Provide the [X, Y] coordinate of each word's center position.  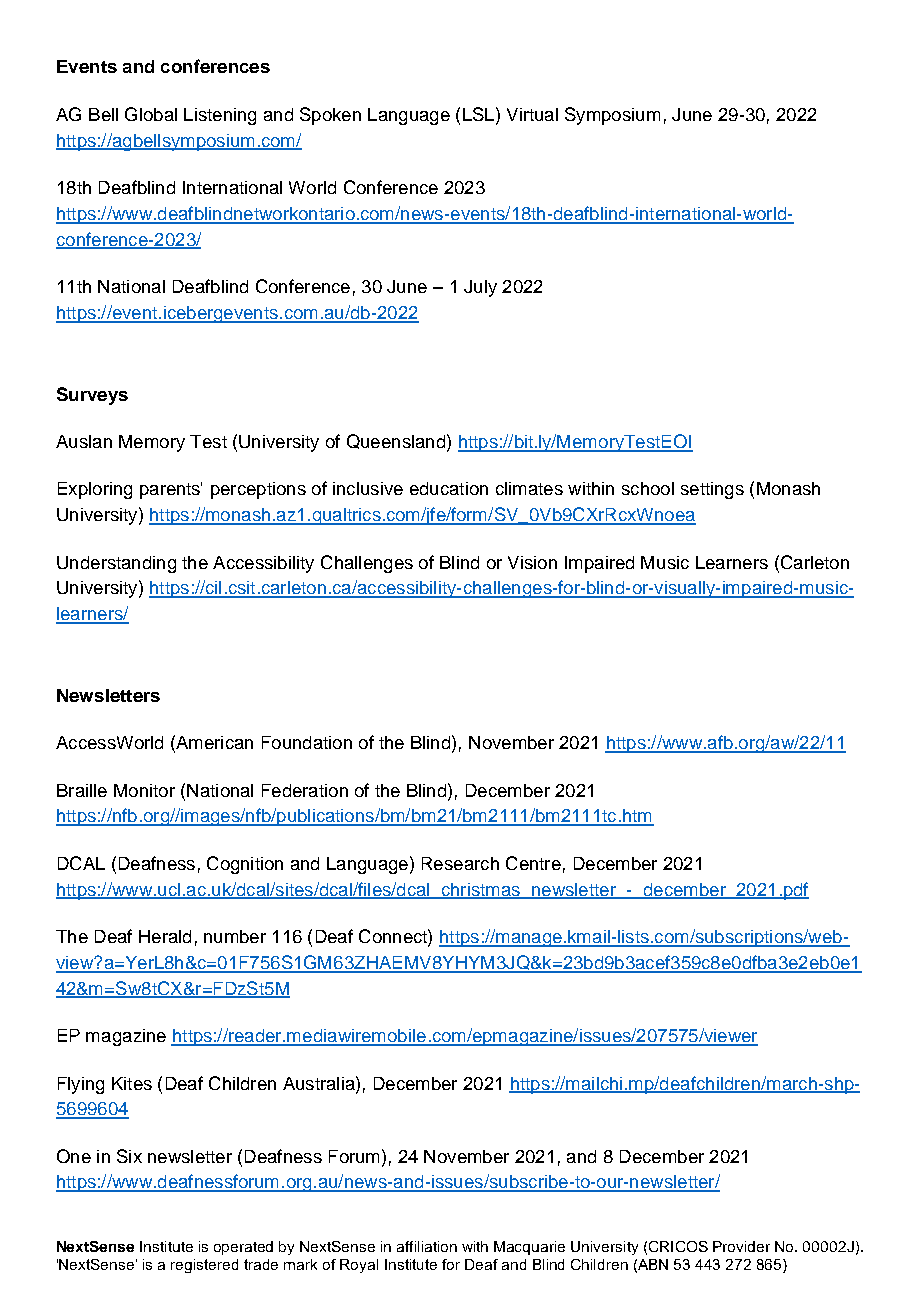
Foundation [307, 742]
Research [460, 863]
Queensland [396, 441]
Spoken [330, 116]
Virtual [532, 114]
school [648, 488]
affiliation [427, 1246]
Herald [165, 936]
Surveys [92, 396]
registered [204, 1266]
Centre [533, 863]
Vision [532, 562]
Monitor [144, 790]
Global [151, 114]
